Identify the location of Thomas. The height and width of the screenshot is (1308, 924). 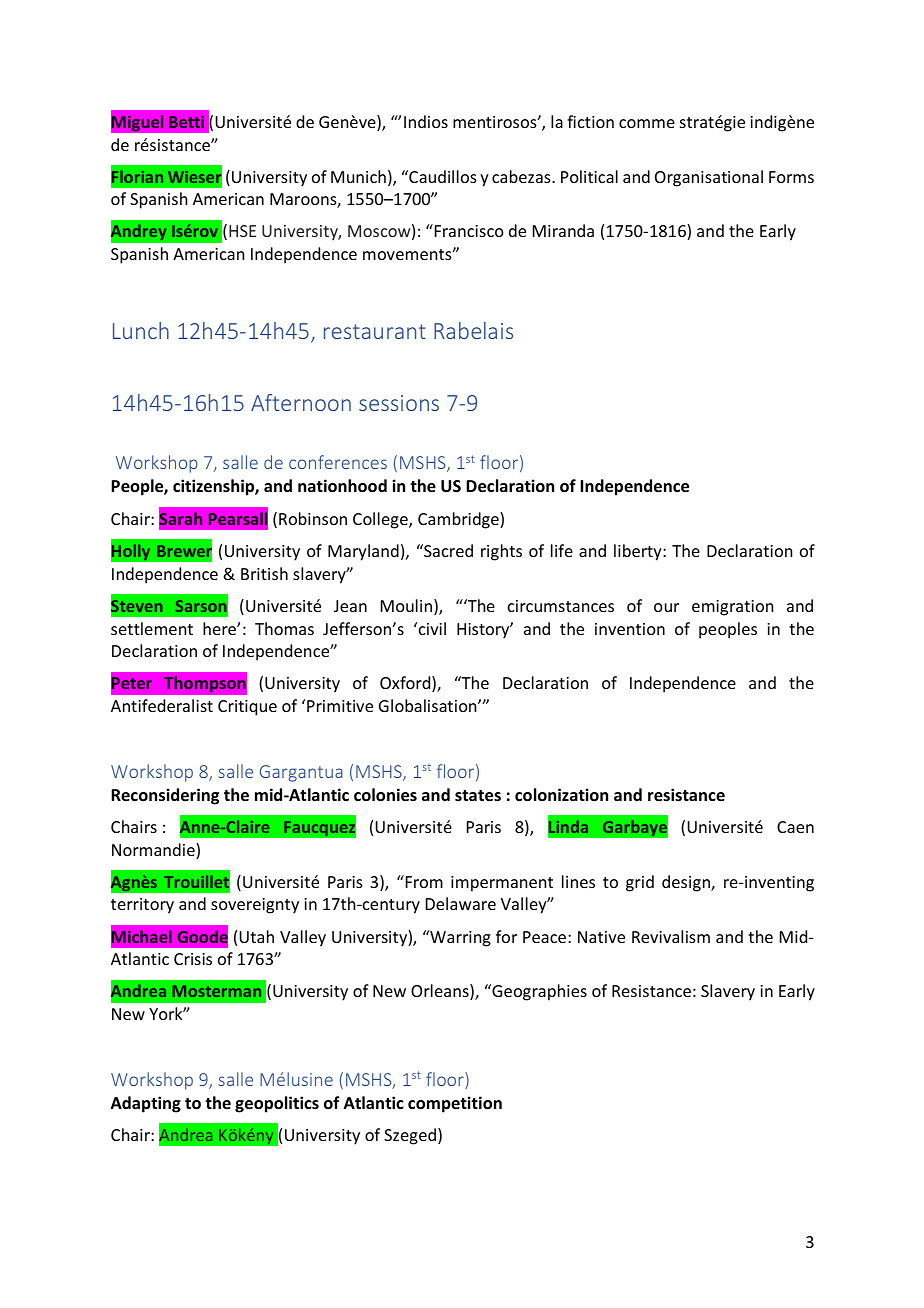
(284, 628).
